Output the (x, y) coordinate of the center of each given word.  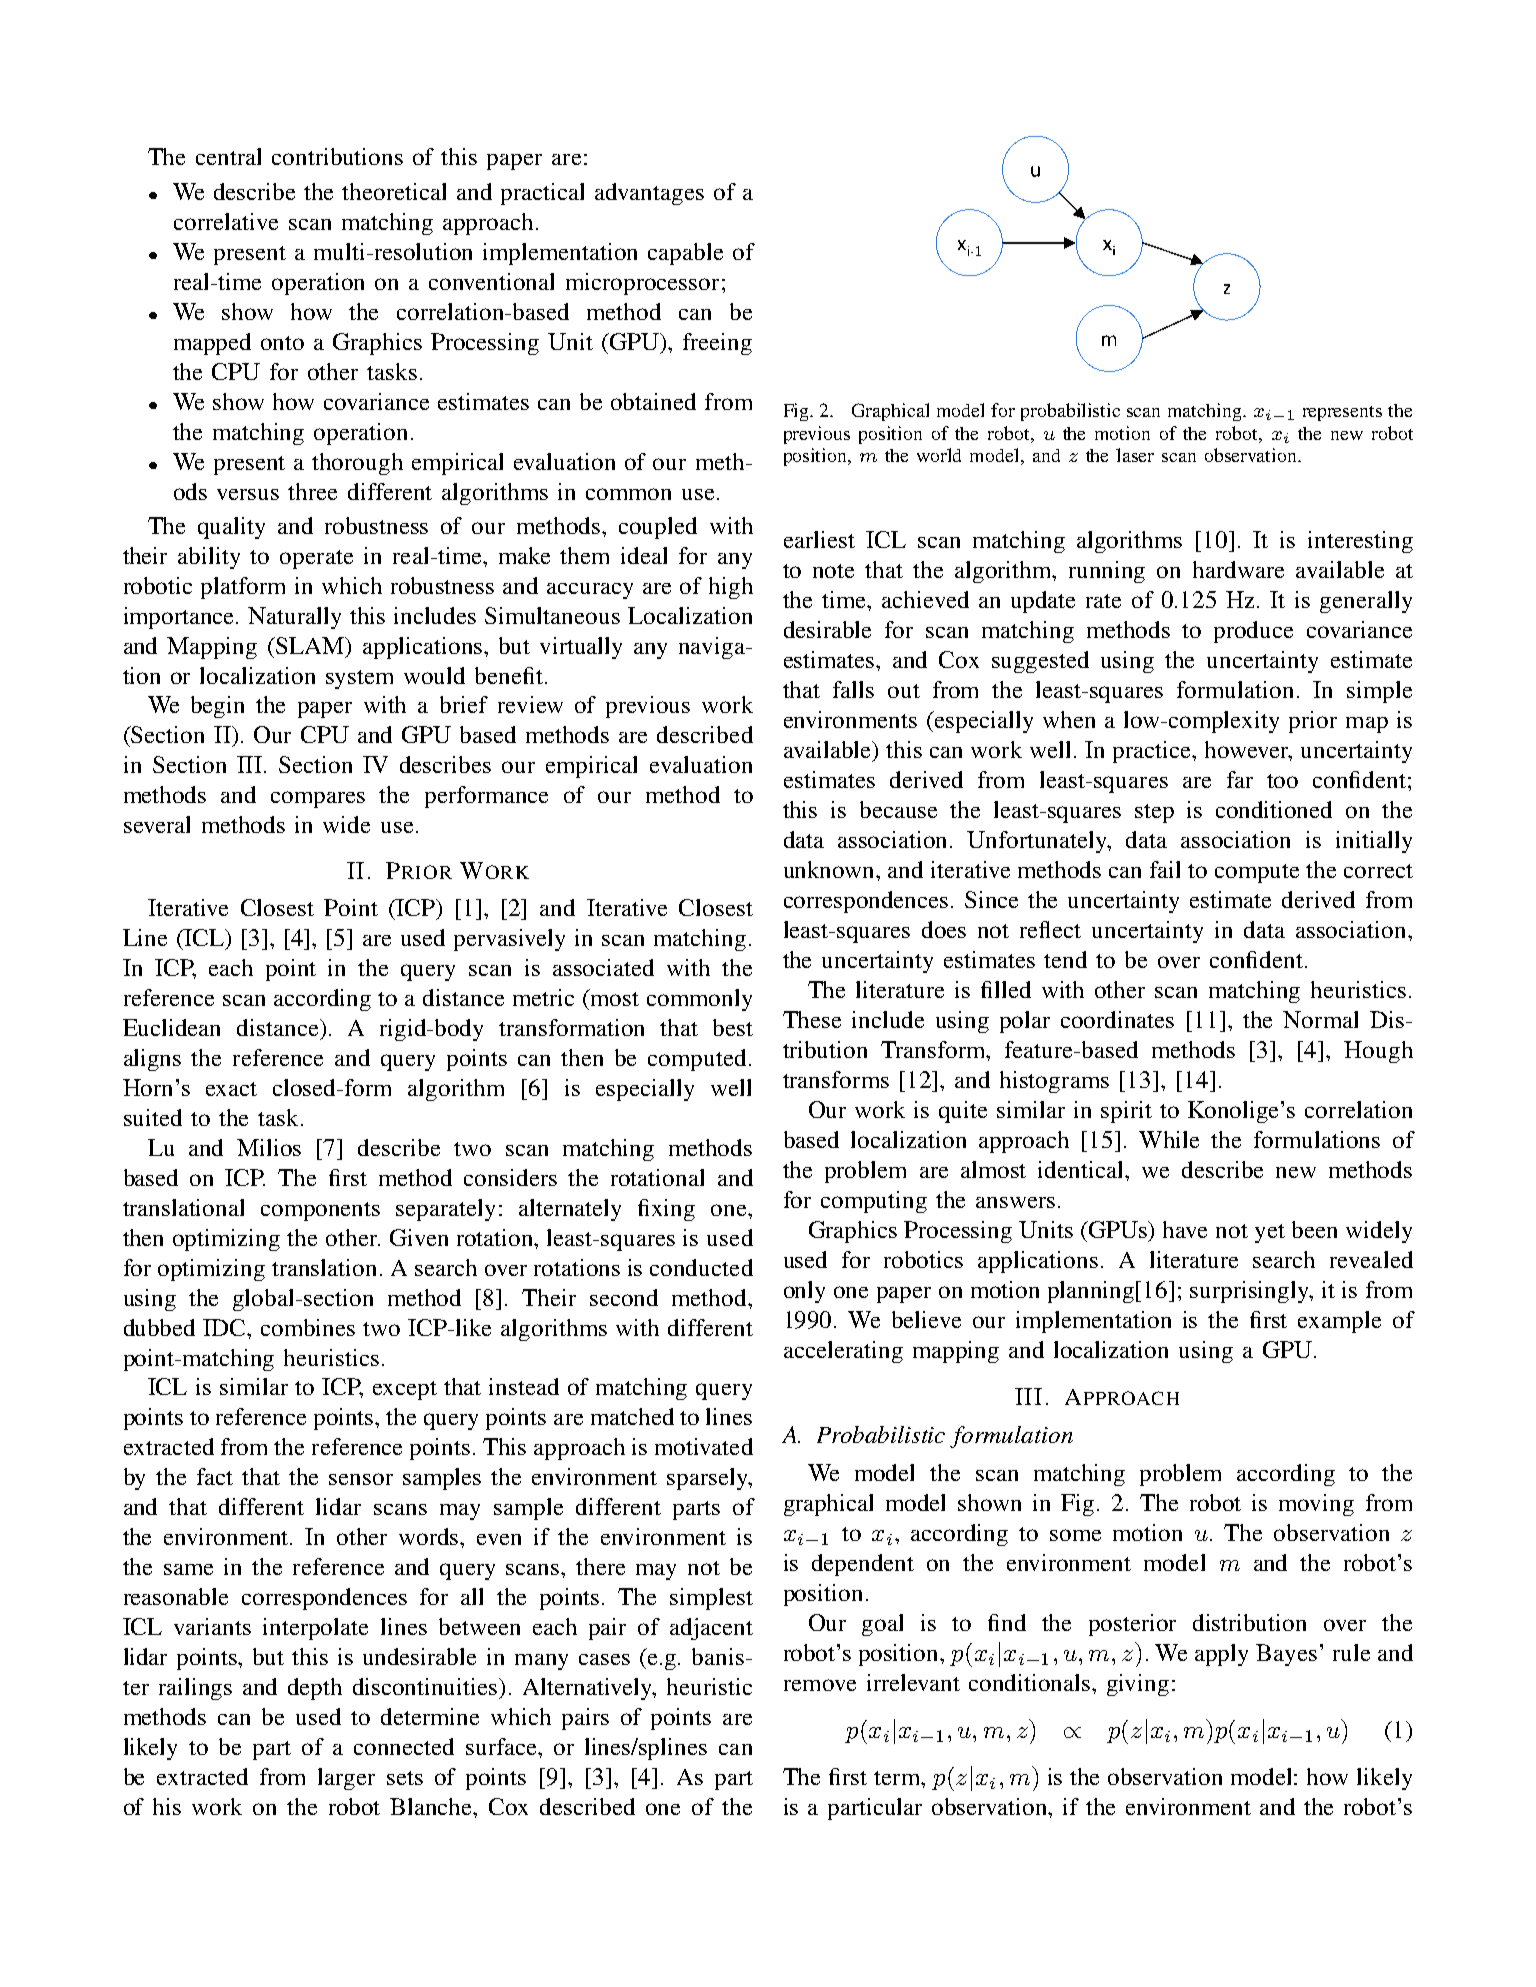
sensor (361, 1479)
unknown (831, 869)
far (1240, 779)
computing (874, 1202)
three (312, 491)
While (1169, 1139)
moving (1316, 1505)
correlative (226, 221)
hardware (1238, 569)
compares (318, 799)
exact (231, 1089)
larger (346, 1779)
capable (685, 254)
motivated (704, 1446)
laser (1135, 455)
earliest (819, 539)
